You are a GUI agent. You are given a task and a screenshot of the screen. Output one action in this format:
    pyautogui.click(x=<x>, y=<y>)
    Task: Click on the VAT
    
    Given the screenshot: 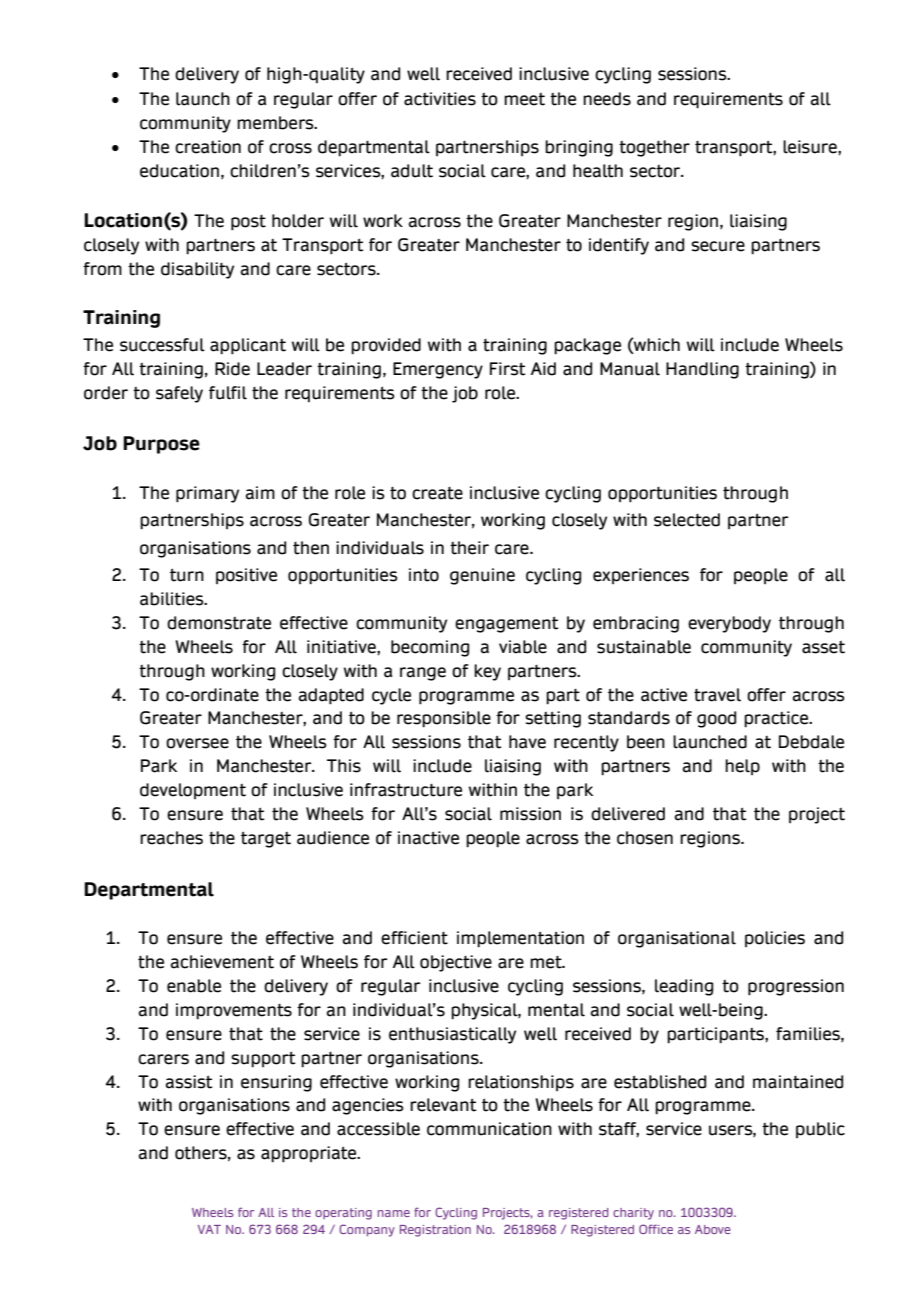 What is the action you would take?
    pyautogui.click(x=209, y=1229)
